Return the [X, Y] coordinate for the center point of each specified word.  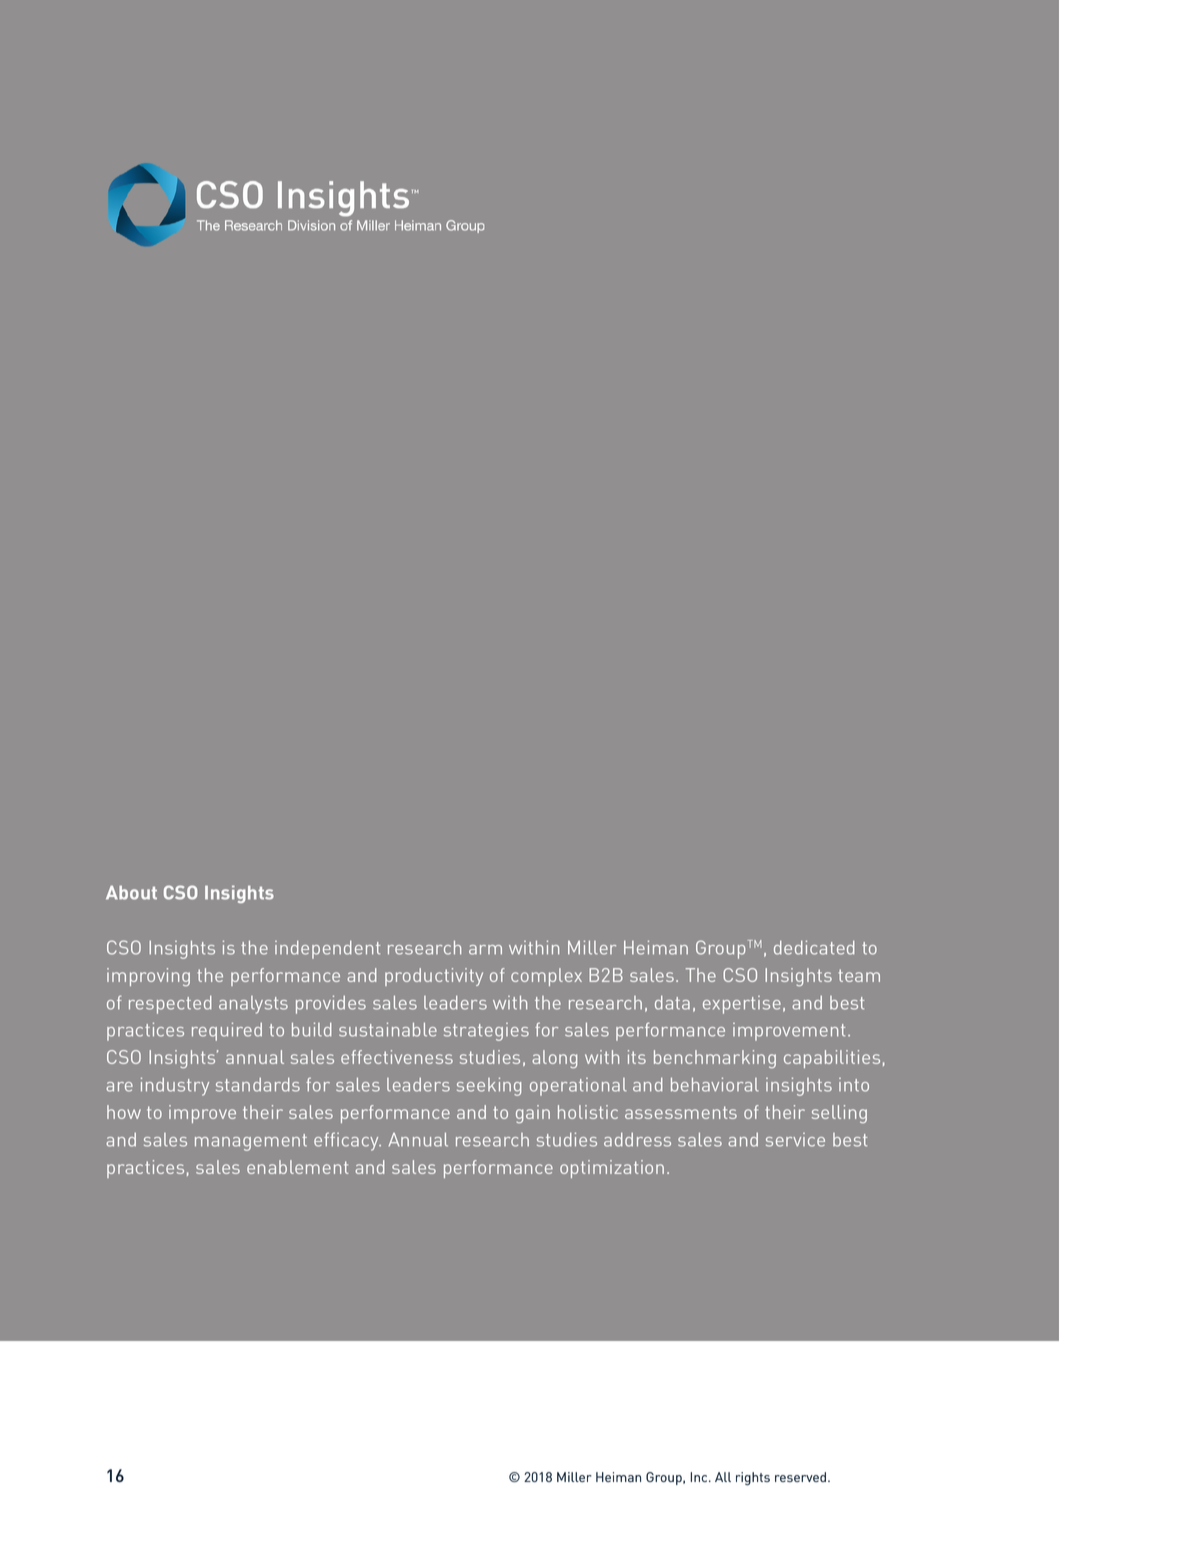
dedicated [814, 947]
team [859, 975]
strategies [486, 1032]
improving [148, 977]
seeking [489, 1086]
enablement [298, 1167]
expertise [742, 1005]
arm [485, 950]
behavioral [715, 1084]
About [131, 892]
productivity [434, 977]
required [227, 1031]
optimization [612, 1169]
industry [175, 1086]
